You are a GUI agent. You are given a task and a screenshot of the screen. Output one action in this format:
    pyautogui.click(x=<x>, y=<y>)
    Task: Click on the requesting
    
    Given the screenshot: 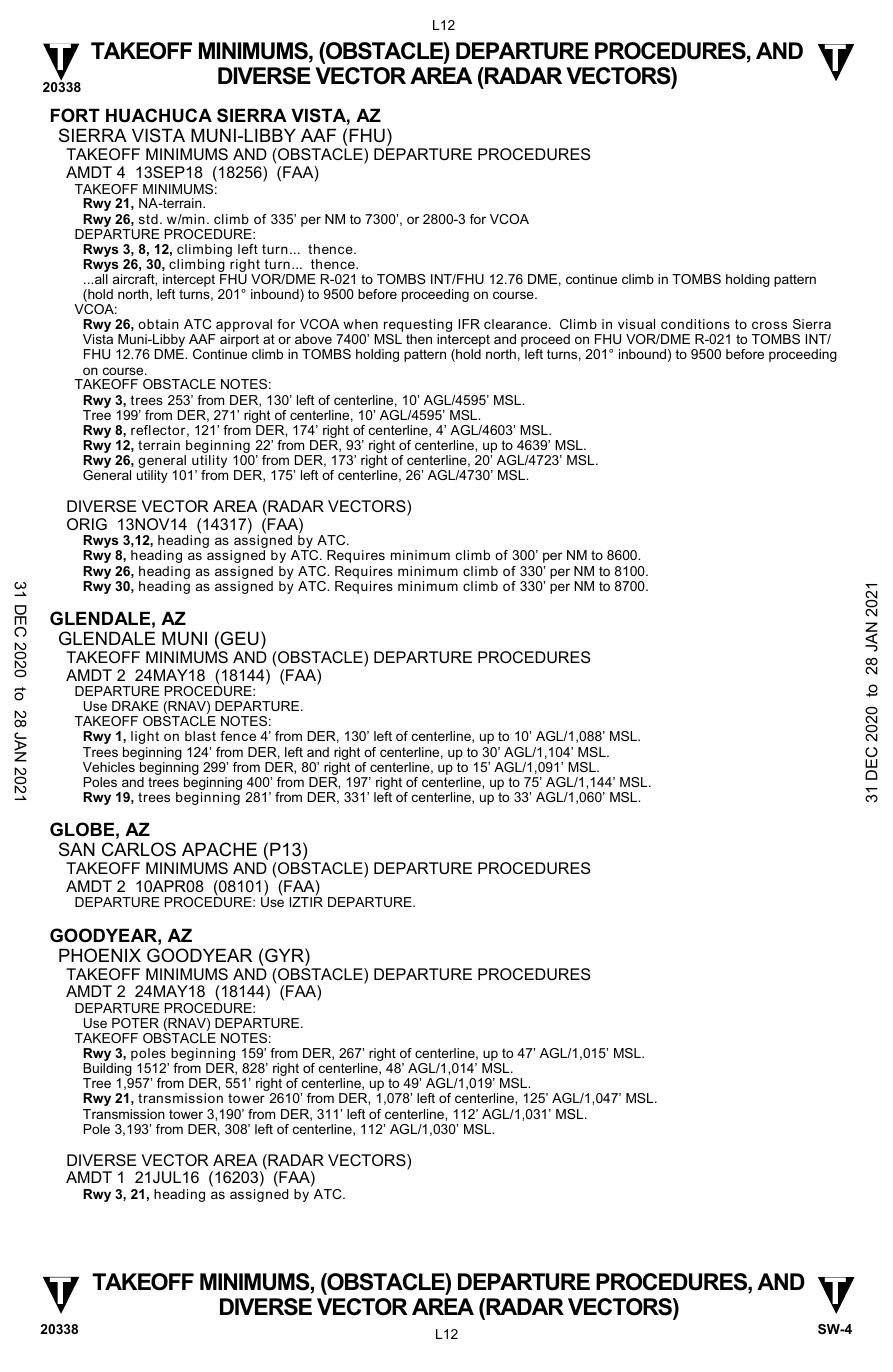 What is the action you would take?
    pyautogui.click(x=417, y=327)
